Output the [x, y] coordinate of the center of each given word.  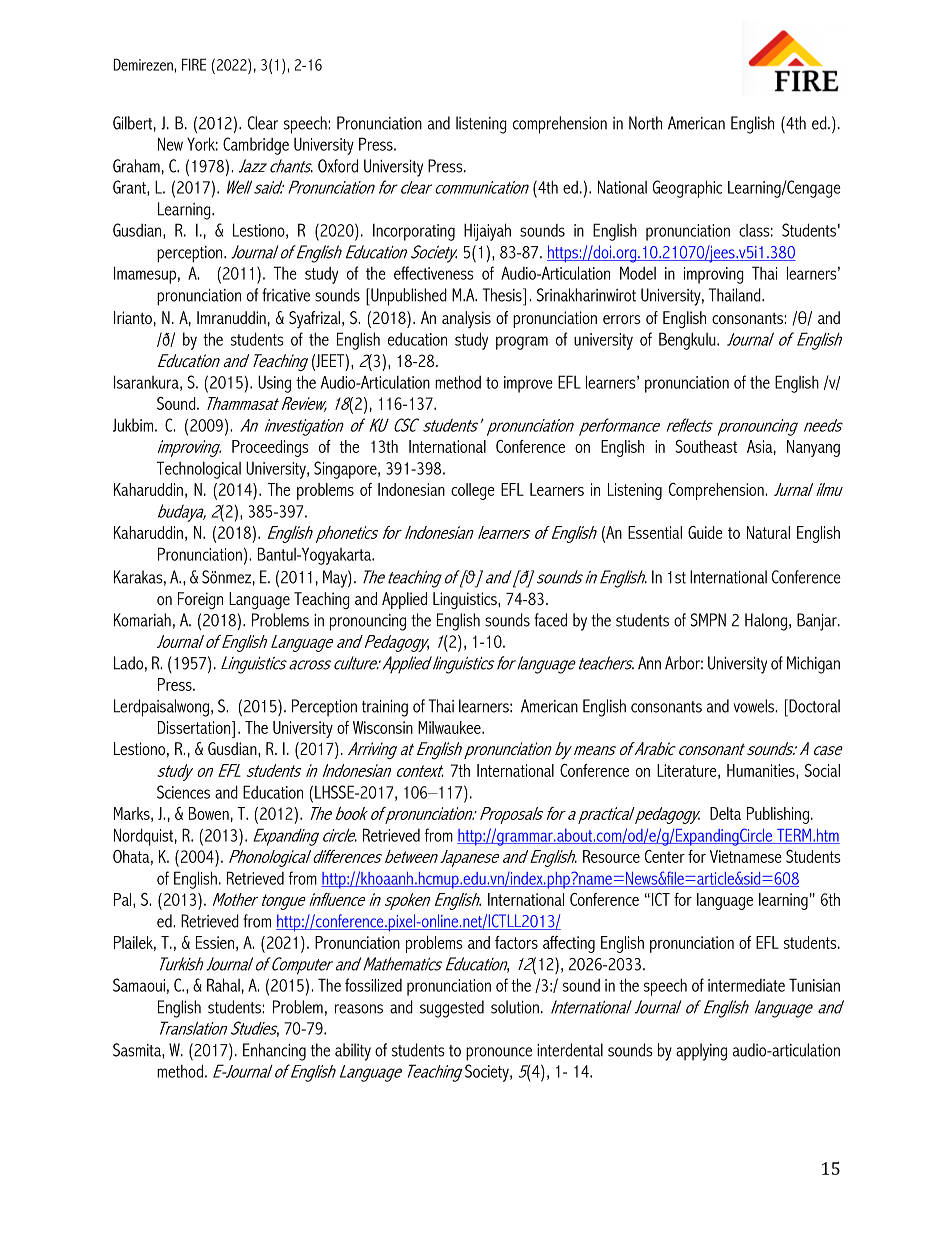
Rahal [223, 985]
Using [274, 384]
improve [528, 384]
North [645, 123]
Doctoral [813, 706]
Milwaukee [450, 727]
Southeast [706, 446]
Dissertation [194, 727]
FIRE [194, 64]
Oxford [338, 166]
